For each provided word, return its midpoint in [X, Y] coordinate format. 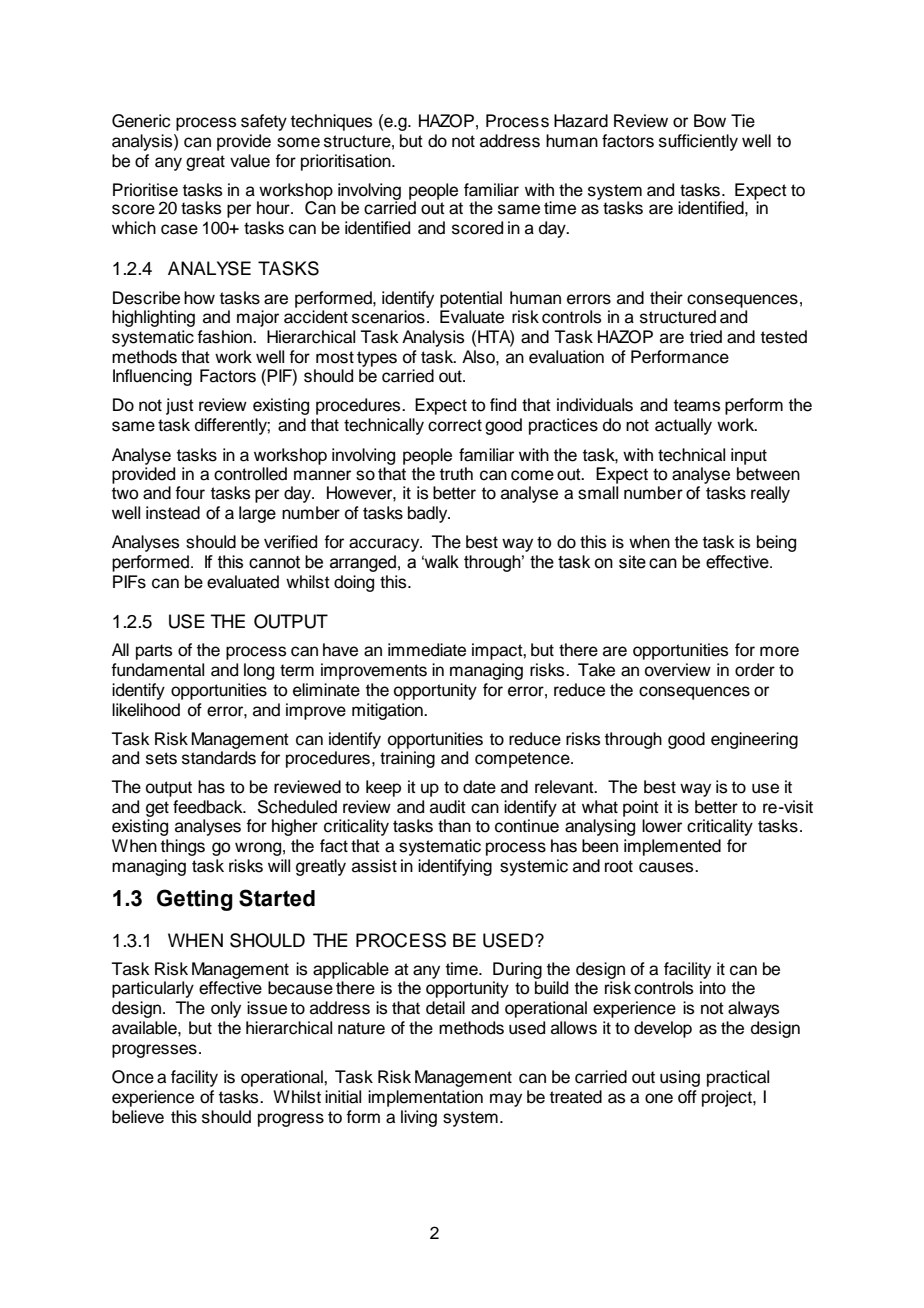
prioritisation [347, 162]
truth [456, 474]
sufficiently [698, 142]
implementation [425, 1098]
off [687, 1097]
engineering [754, 740]
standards [219, 758]
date [479, 787]
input [749, 456]
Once [133, 1077]
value [250, 161]
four [190, 493]
